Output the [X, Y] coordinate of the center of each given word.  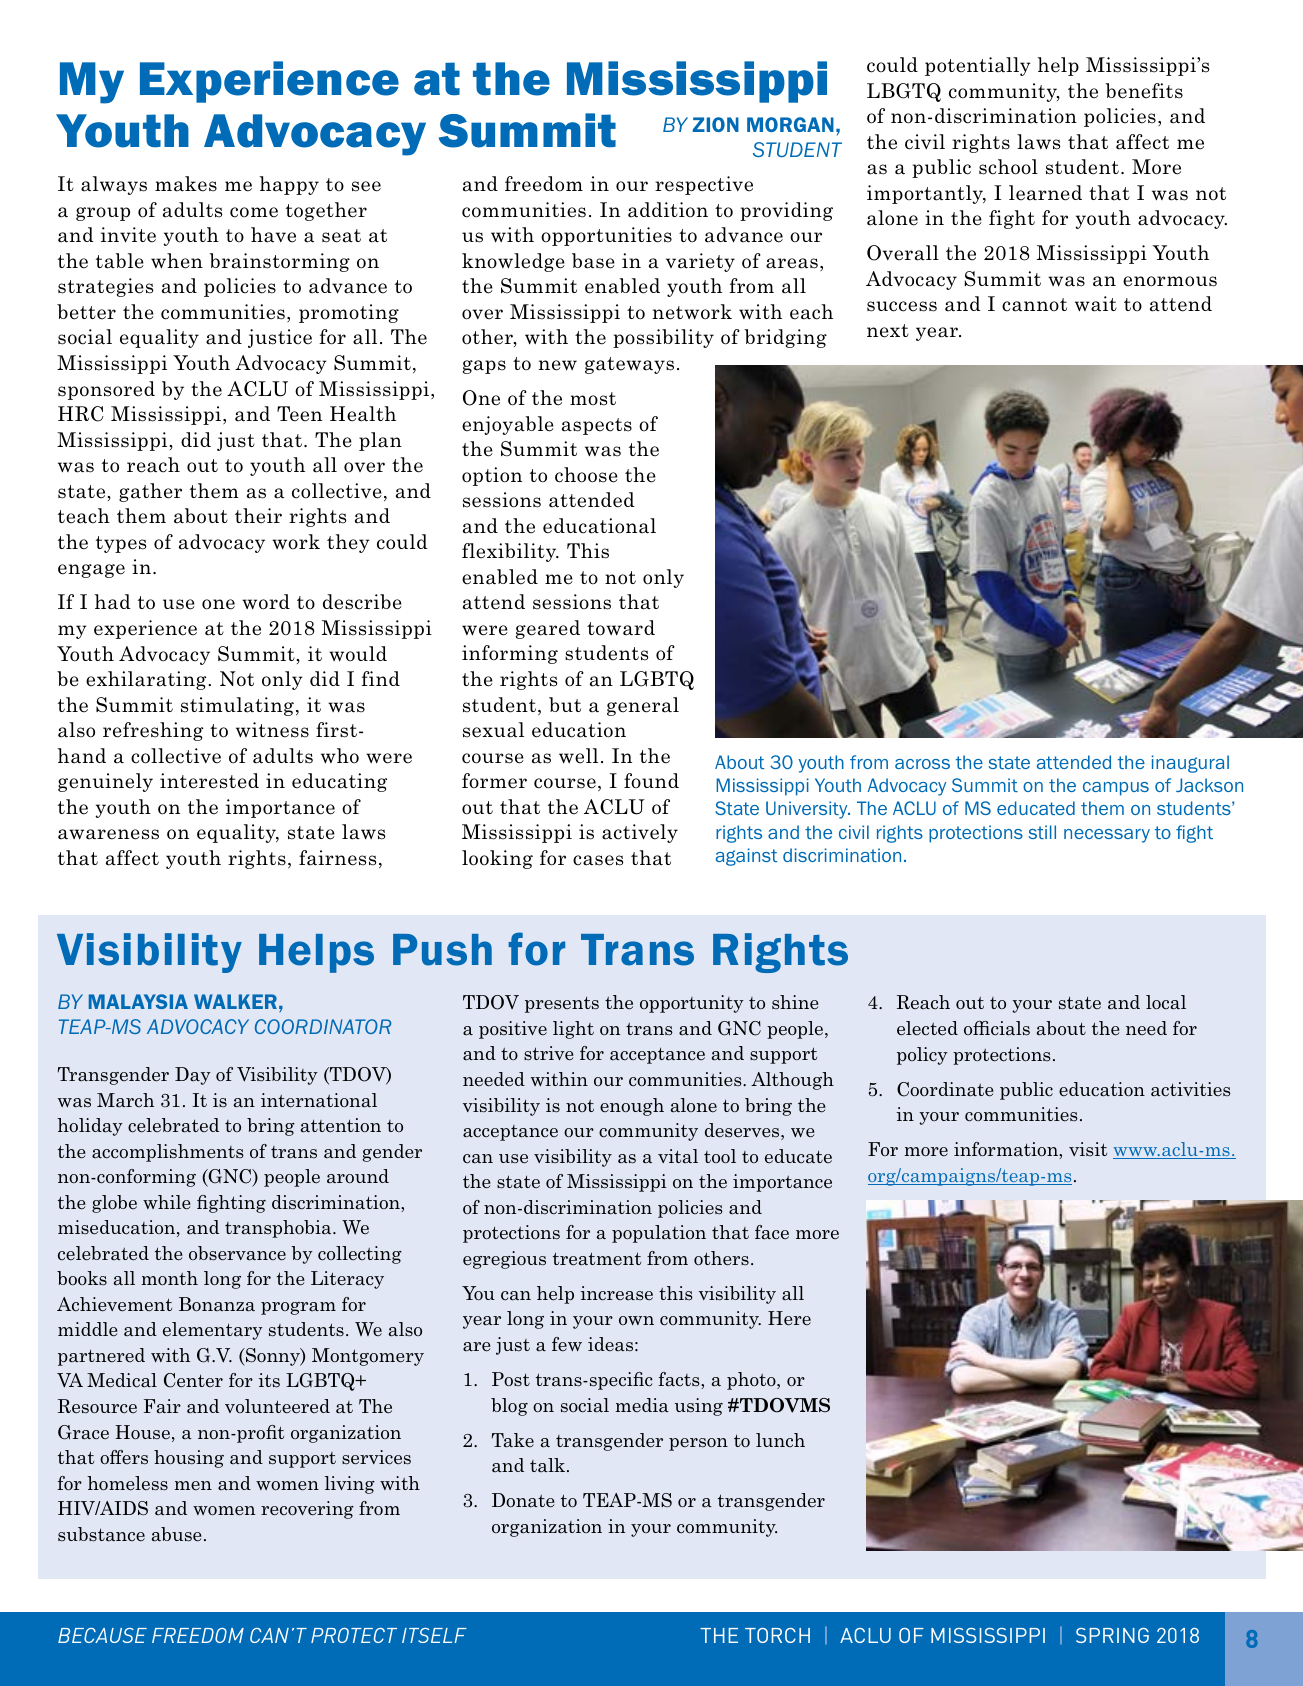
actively [640, 833]
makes [186, 184]
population [659, 1234]
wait [1096, 304]
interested [209, 781]
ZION [715, 124]
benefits [1144, 91]
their [258, 516]
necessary [1107, 836]
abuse [176, 1534]
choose [586, 475]
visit [1088, 1149]
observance [237, 1253]
